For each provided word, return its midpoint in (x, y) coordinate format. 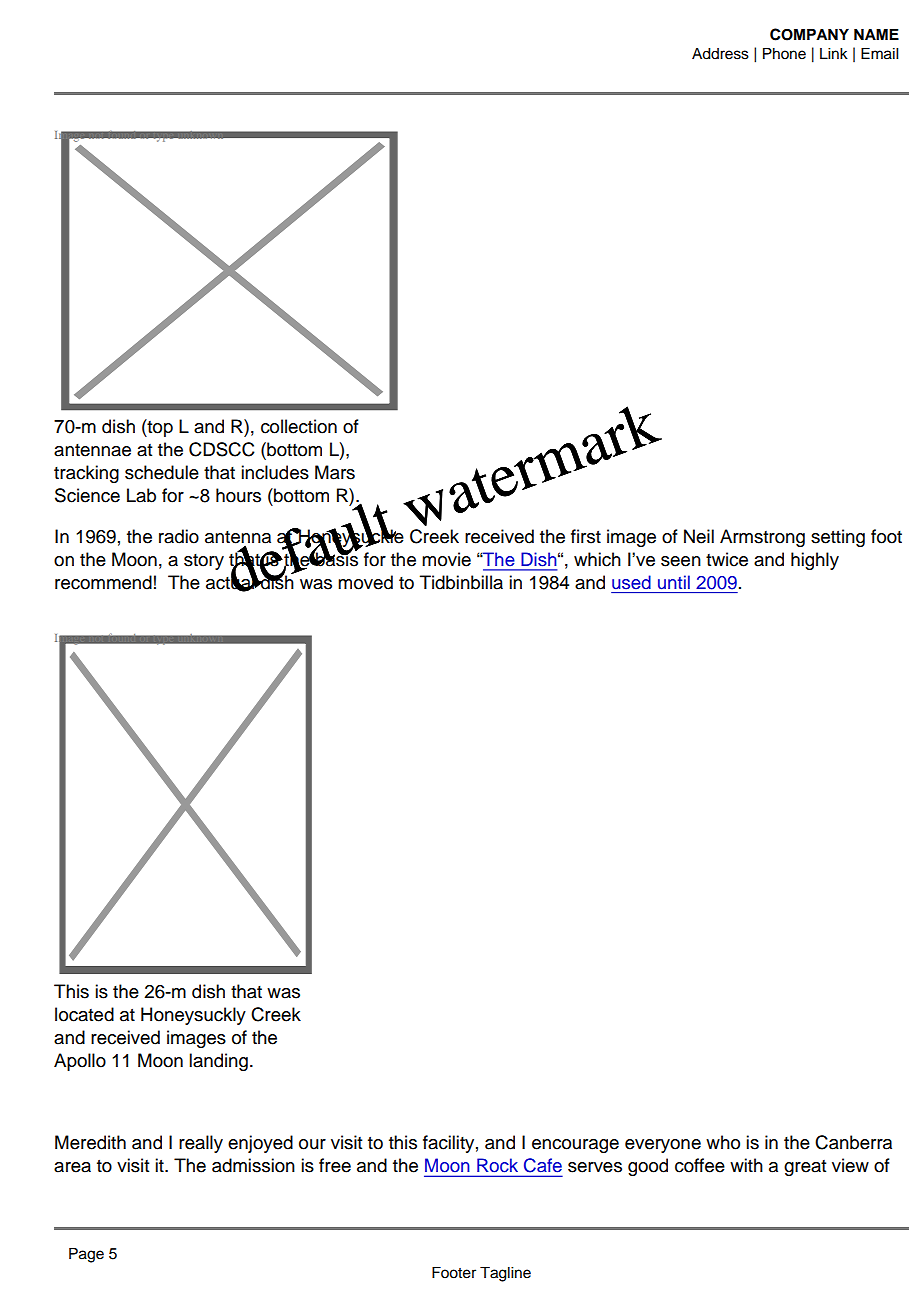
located (84, 1014)
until (674, 582)
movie (446, 559)
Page (86, 1255)
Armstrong (762, 538)
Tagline (505, 1274)
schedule (162, 472)
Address (720, 54)
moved (365, 582)
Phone (784, 54)
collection (299, 426)
